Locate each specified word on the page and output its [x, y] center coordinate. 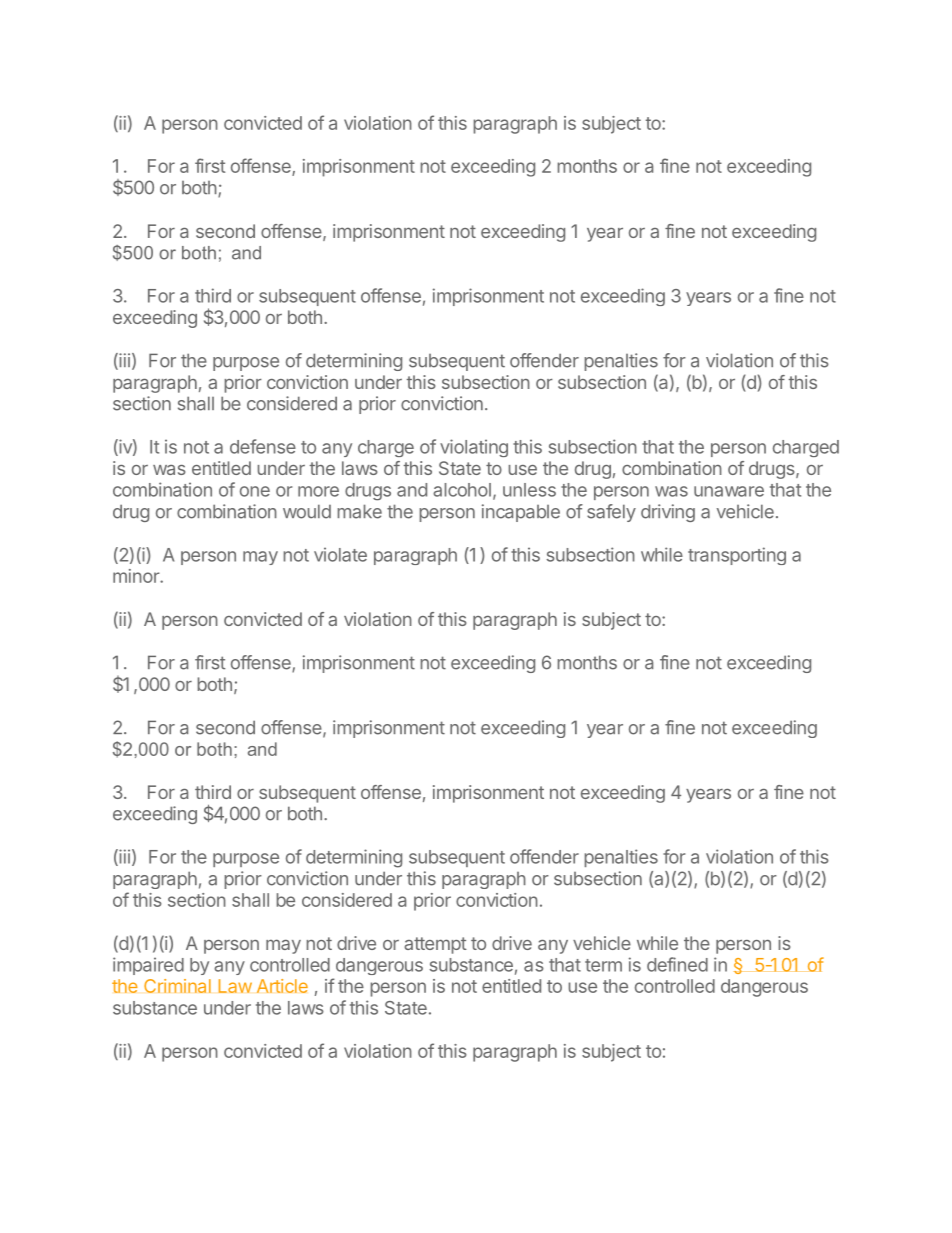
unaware [729, 491]
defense [263, 446]
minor [137, 576]
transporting [737, 556]
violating [474, 448]
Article [282, 986]
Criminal [177, 986]
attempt [435, 945]
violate [340, 554]
